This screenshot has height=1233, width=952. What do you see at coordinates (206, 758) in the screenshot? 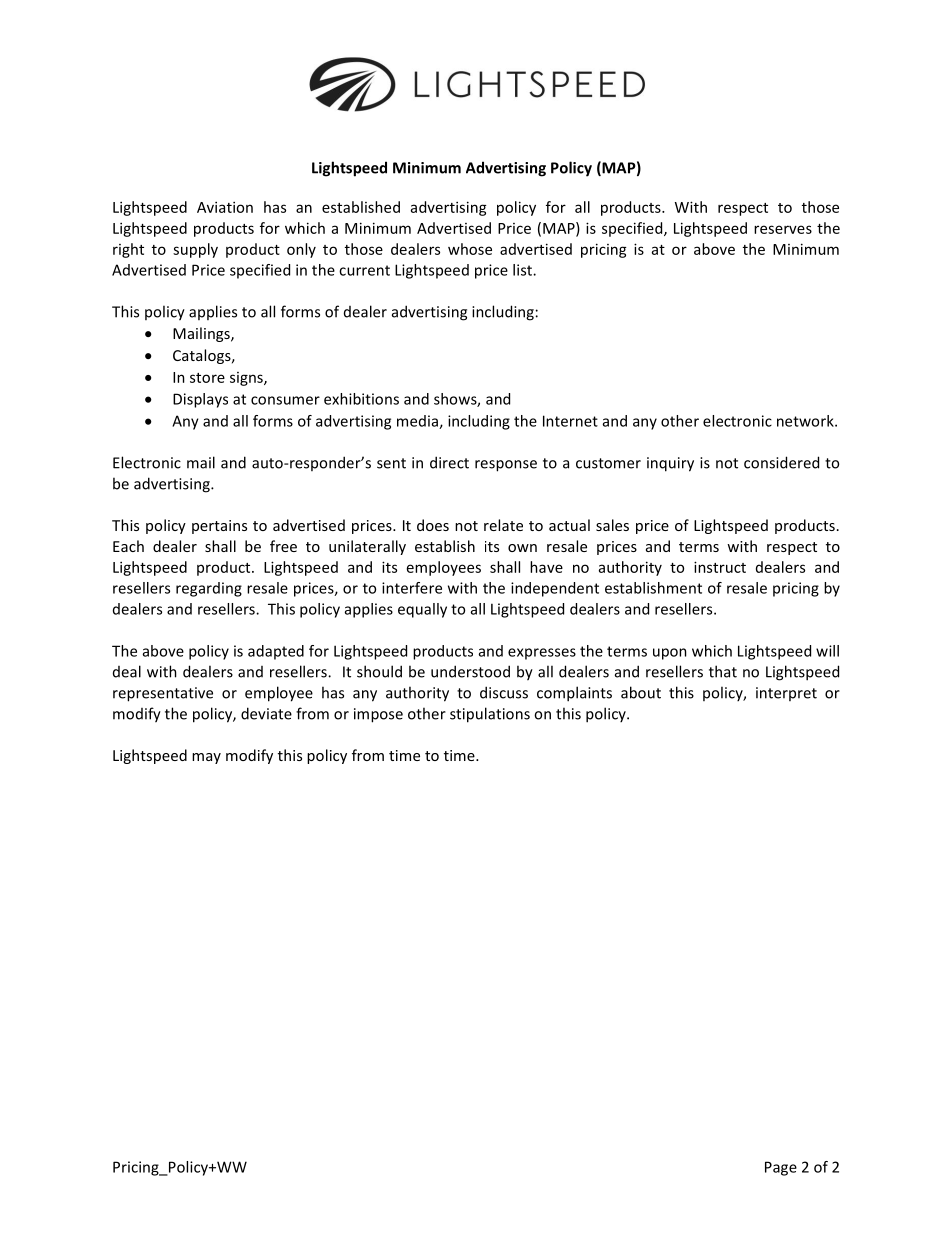
I see `may` at bounding box center [206, 758].
